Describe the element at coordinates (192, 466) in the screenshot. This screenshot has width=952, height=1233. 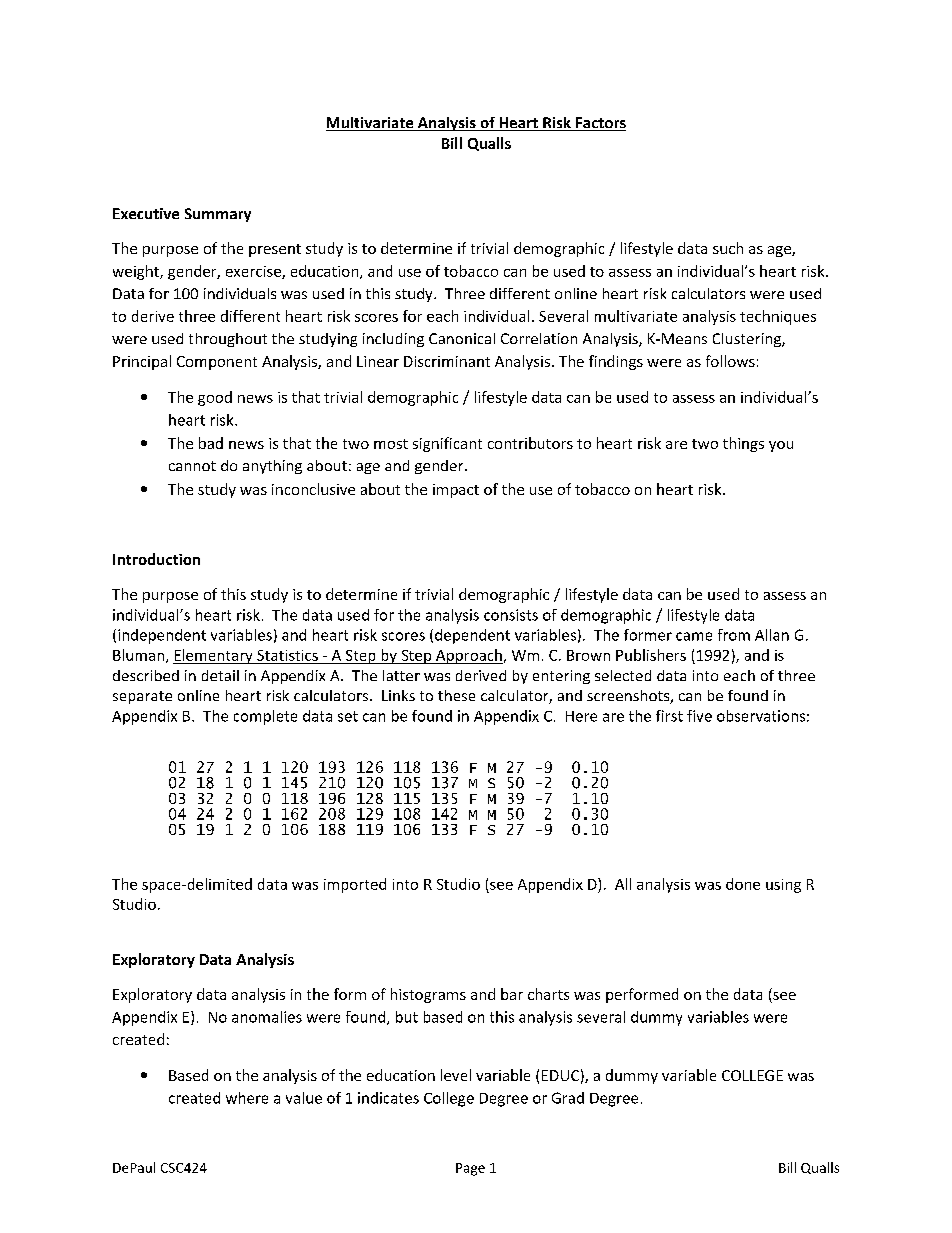
I see `cannot` at that location.
